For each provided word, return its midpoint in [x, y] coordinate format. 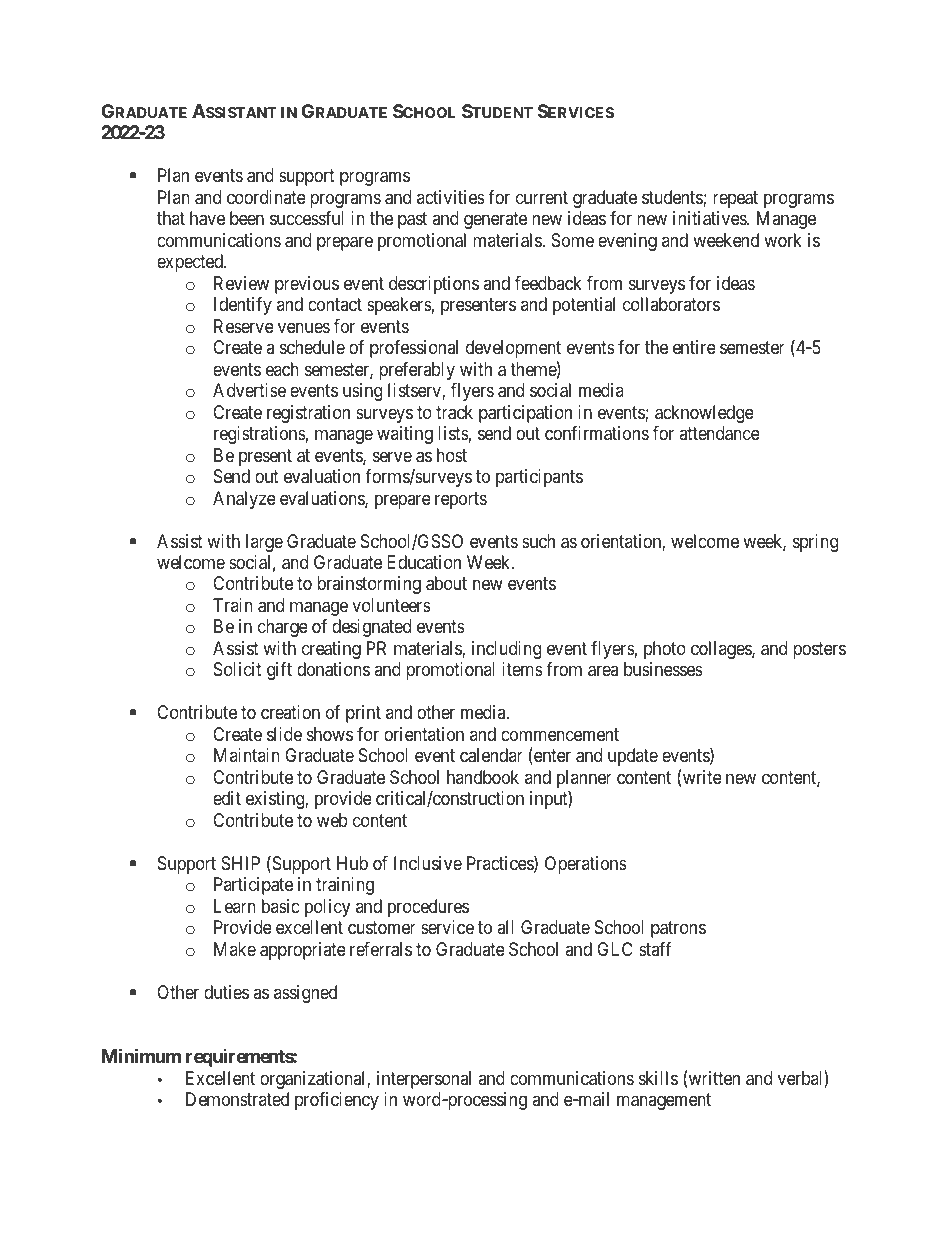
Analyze [244, 500]
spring [815, 543]
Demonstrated [237, 1099]
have [207, 218]
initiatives [710, 218]
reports [461, 500]
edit [227, 798]
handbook [483, 777]
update [633, 757]
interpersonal [424, 1080]
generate [495, 220]
